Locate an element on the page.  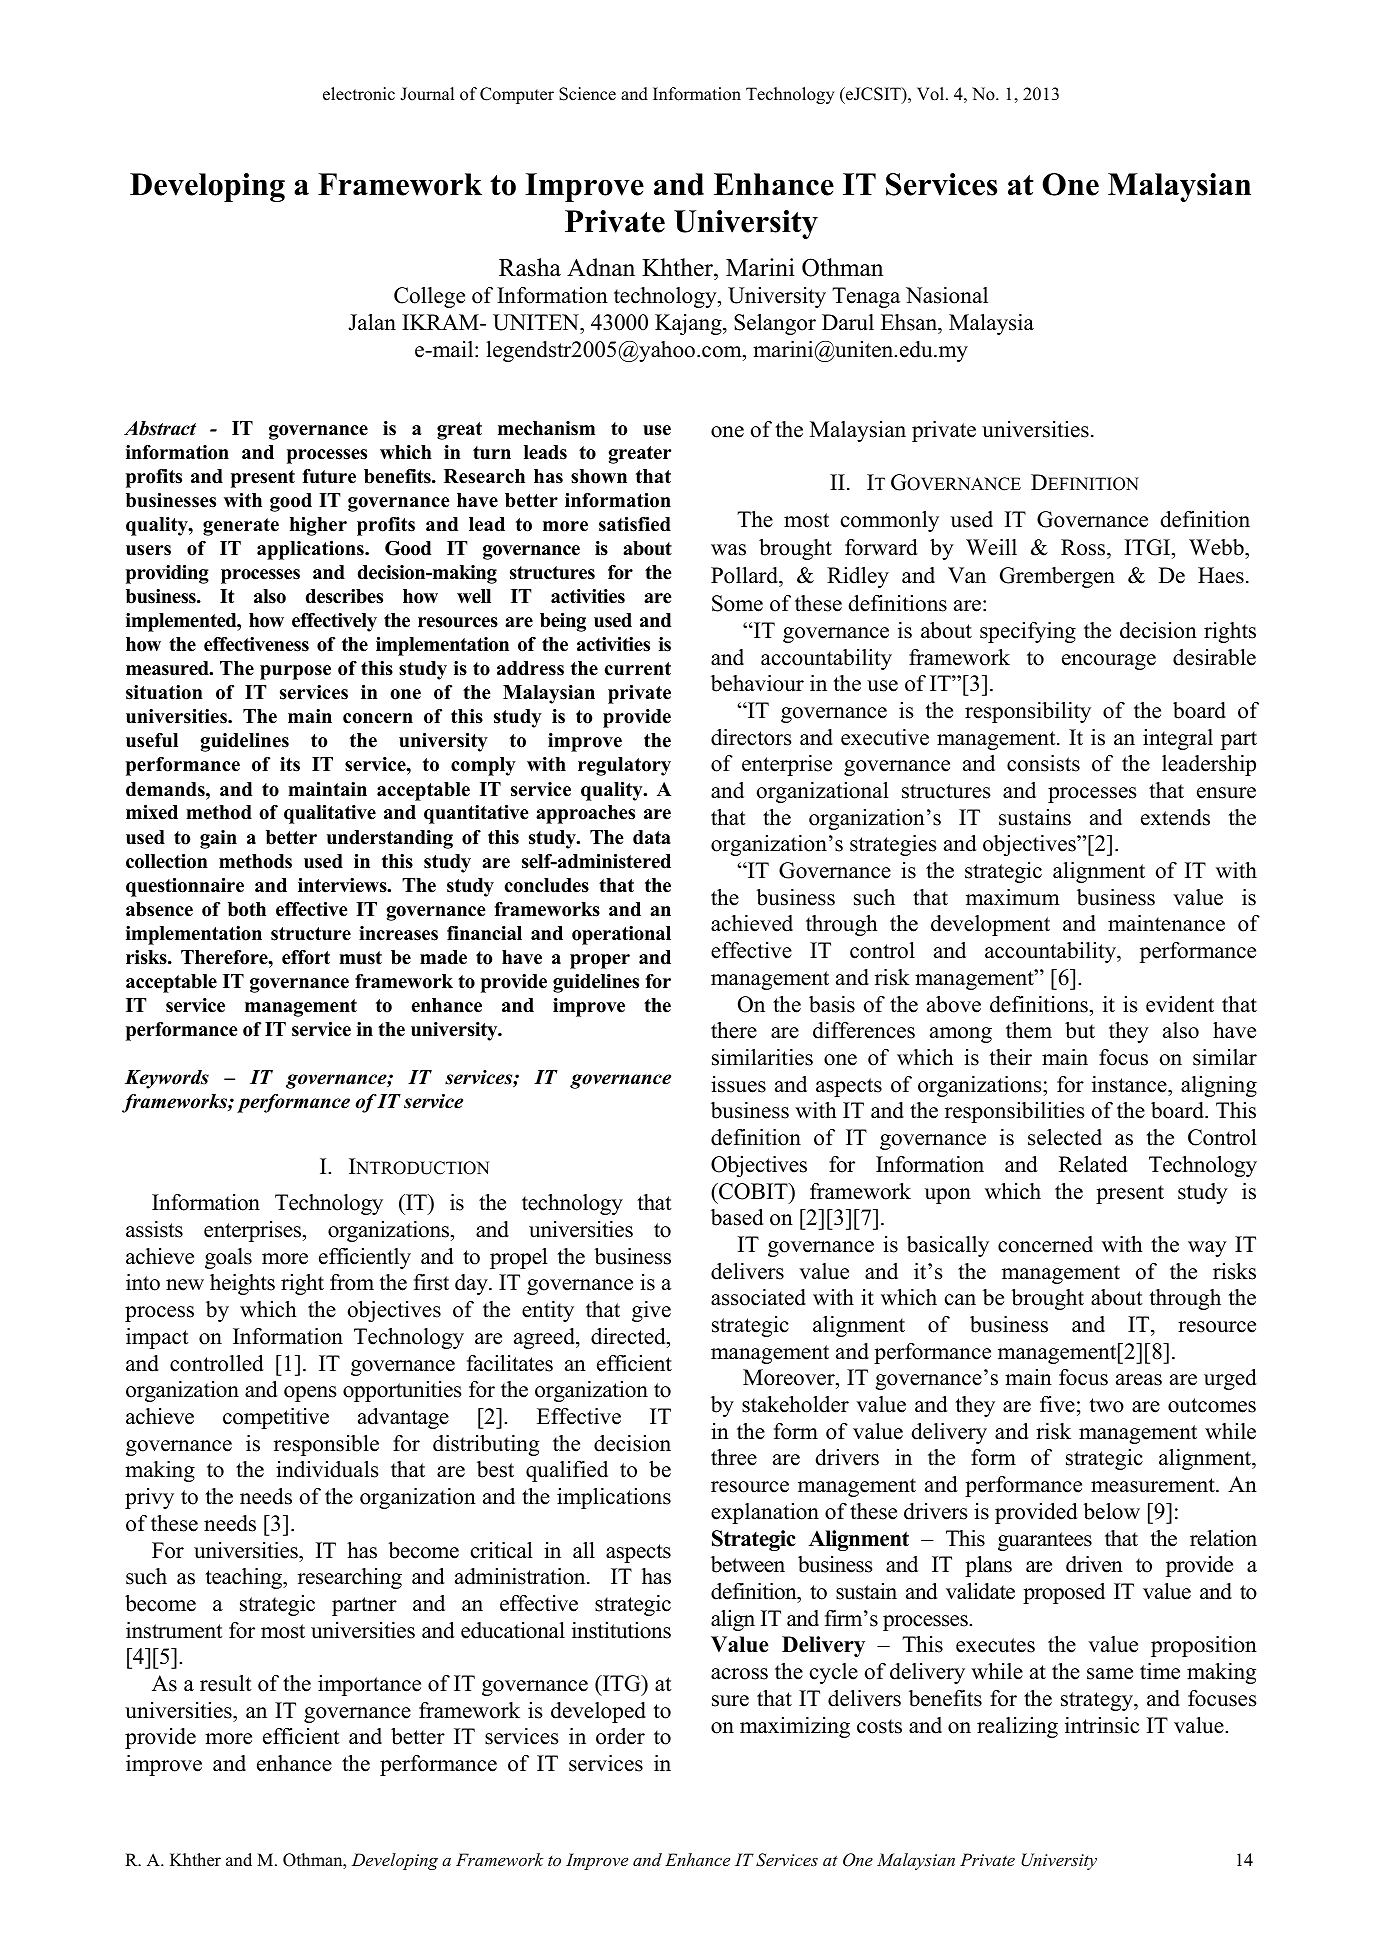
Science is located at coordinates (587, 94).
